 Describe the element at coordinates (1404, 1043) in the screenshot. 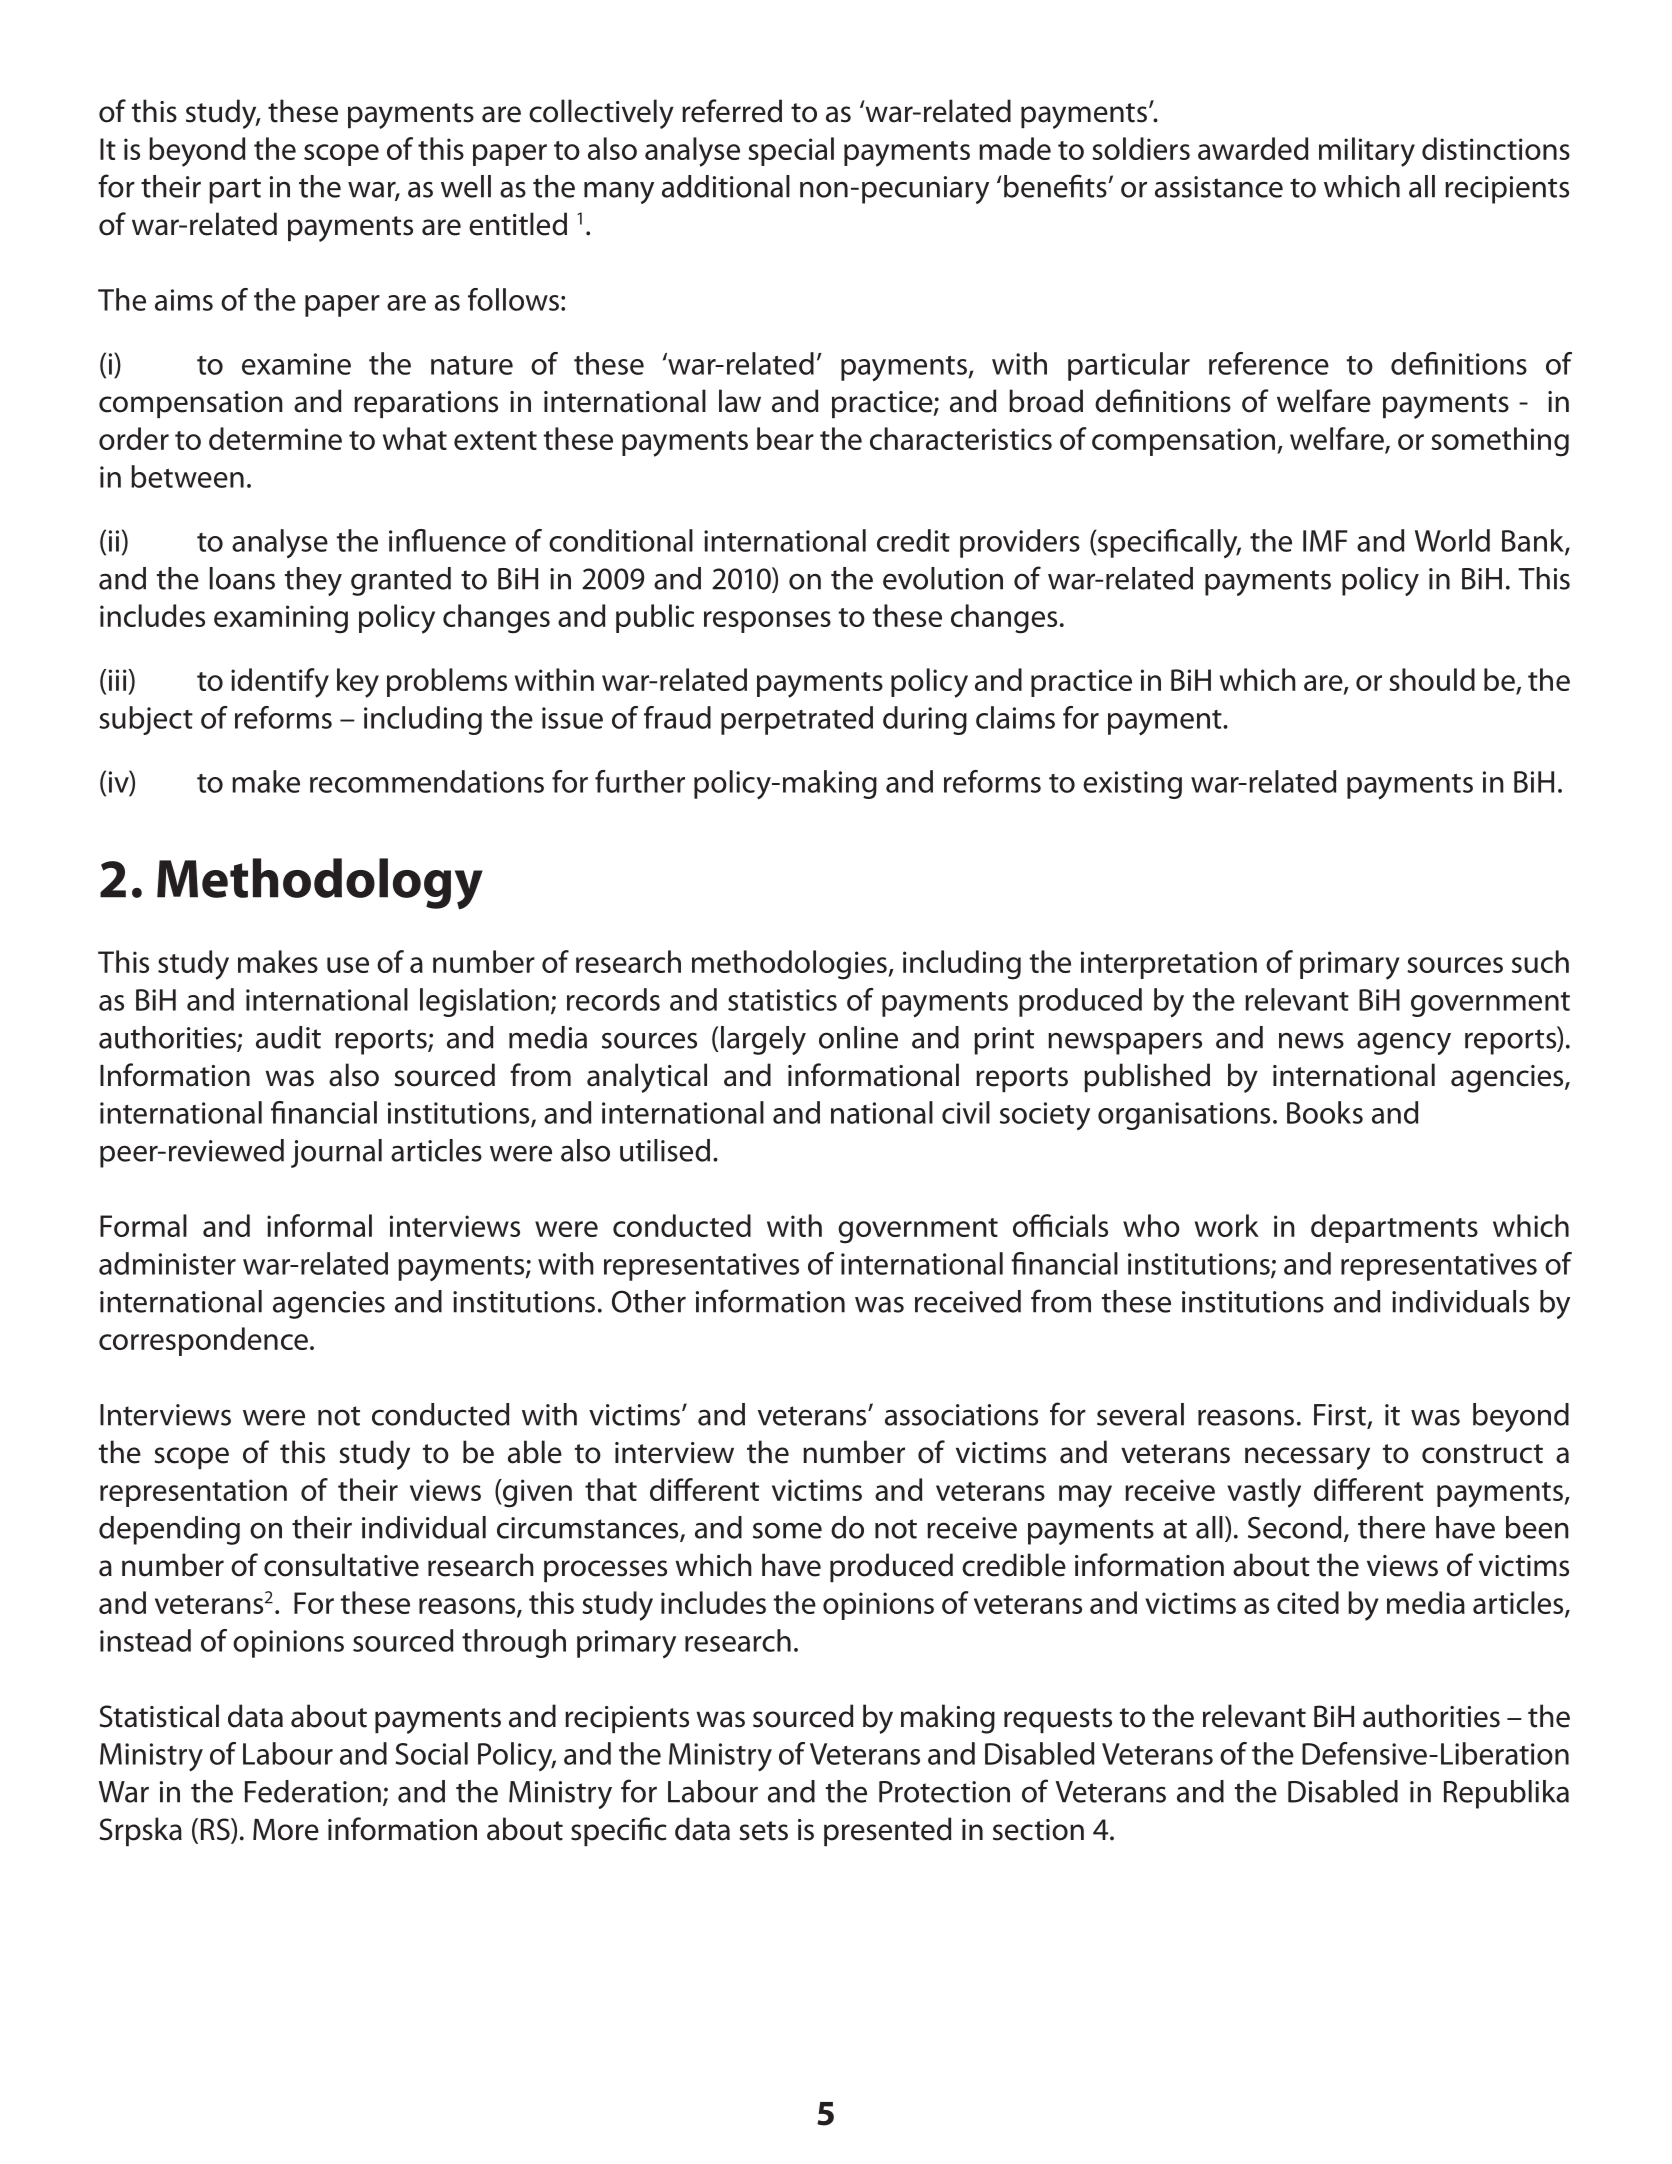

I see `agency` at that location.
